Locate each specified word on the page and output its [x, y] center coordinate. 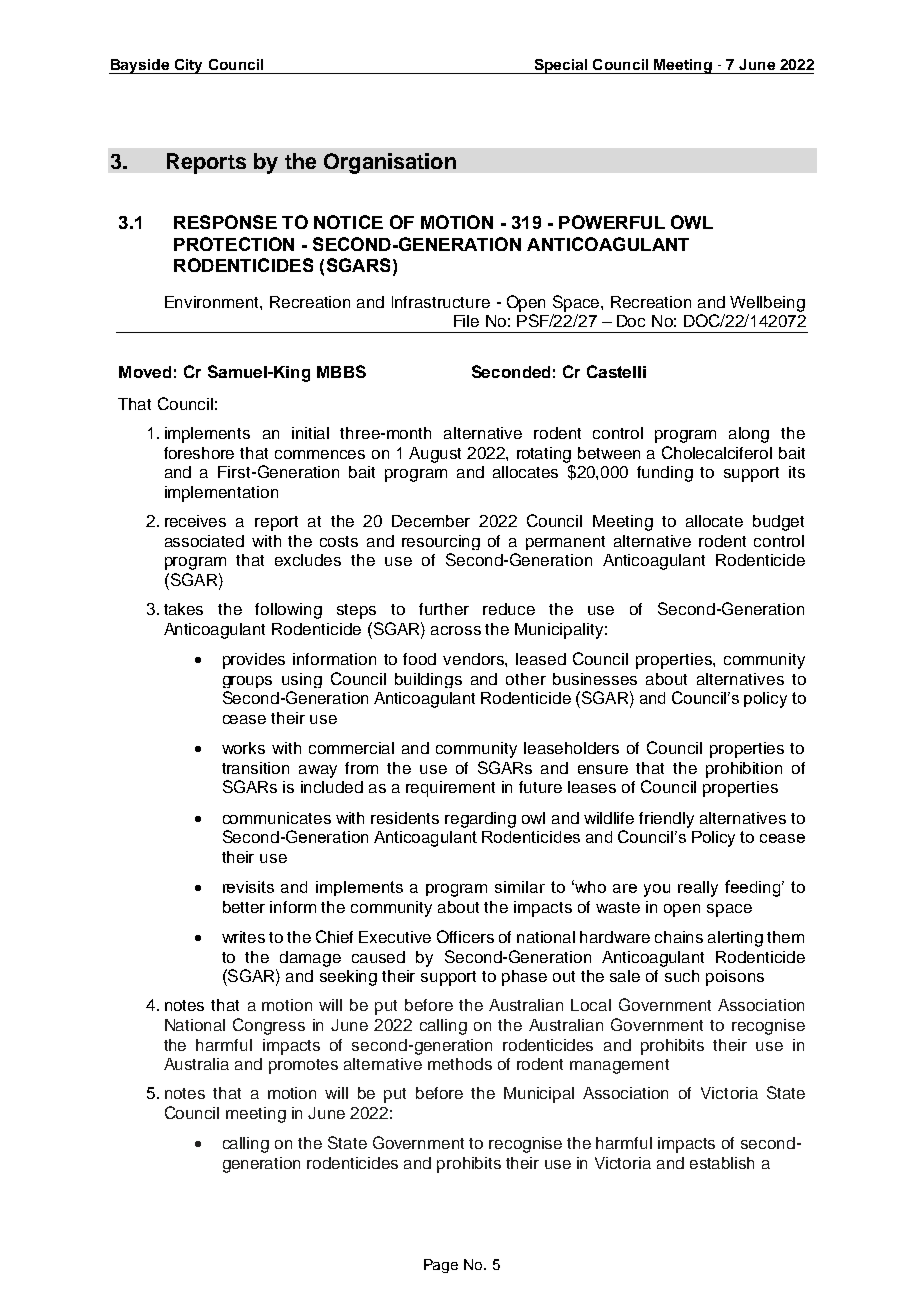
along [749, 435]
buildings [428, 680]
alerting [735, 939]
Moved [145, 372]
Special [561, 66]
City [188, 66]
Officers [465, 936]
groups [247, 682]
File [466, 321]
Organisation [390, 163]
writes [243, 937]
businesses [595, 679]
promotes [303, 1066]
